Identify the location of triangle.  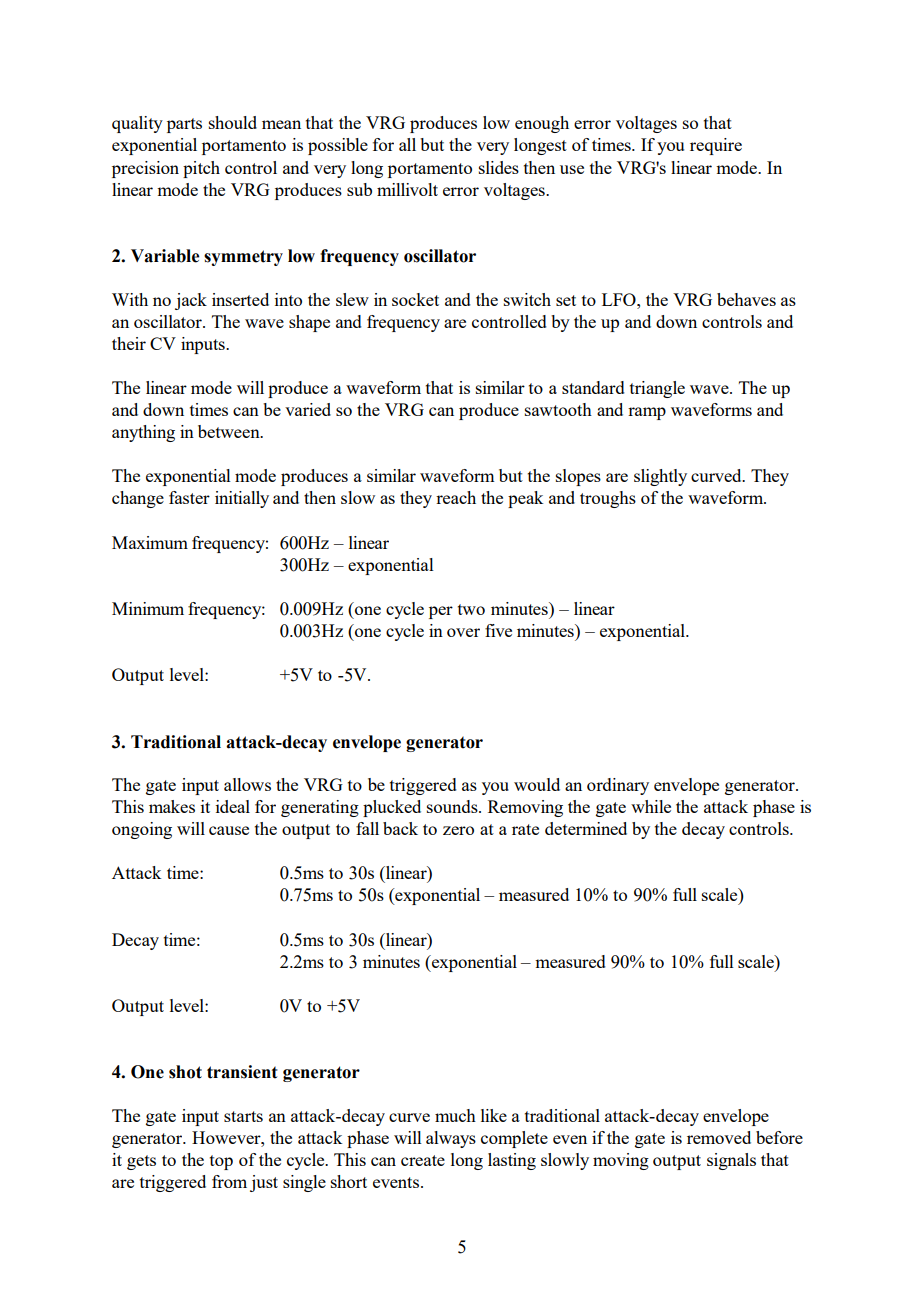
(657, 389).
